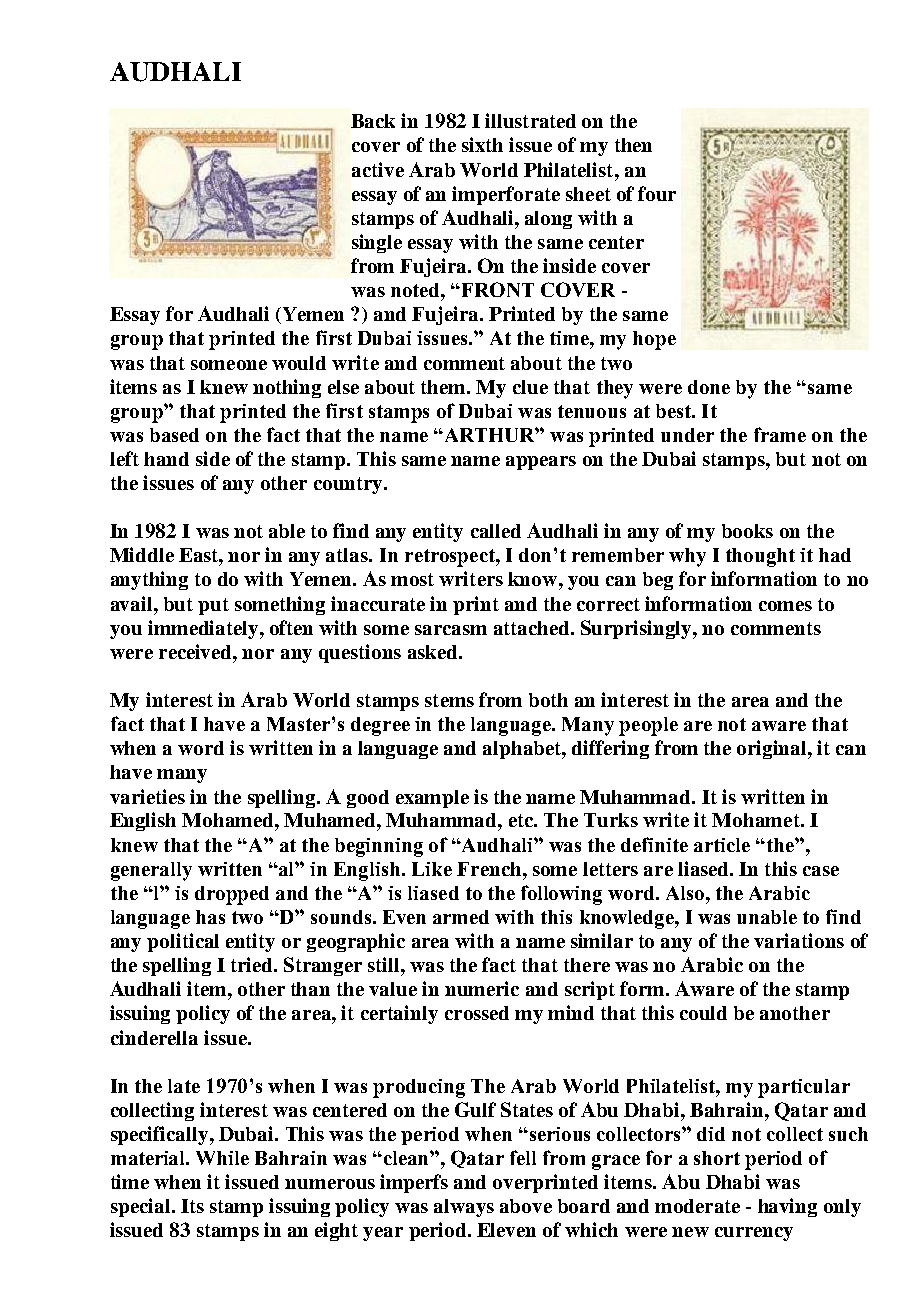  What do you see at coordinates (657, 193) in the screenshot?
I see `four` at bounding box center [657, 193].
